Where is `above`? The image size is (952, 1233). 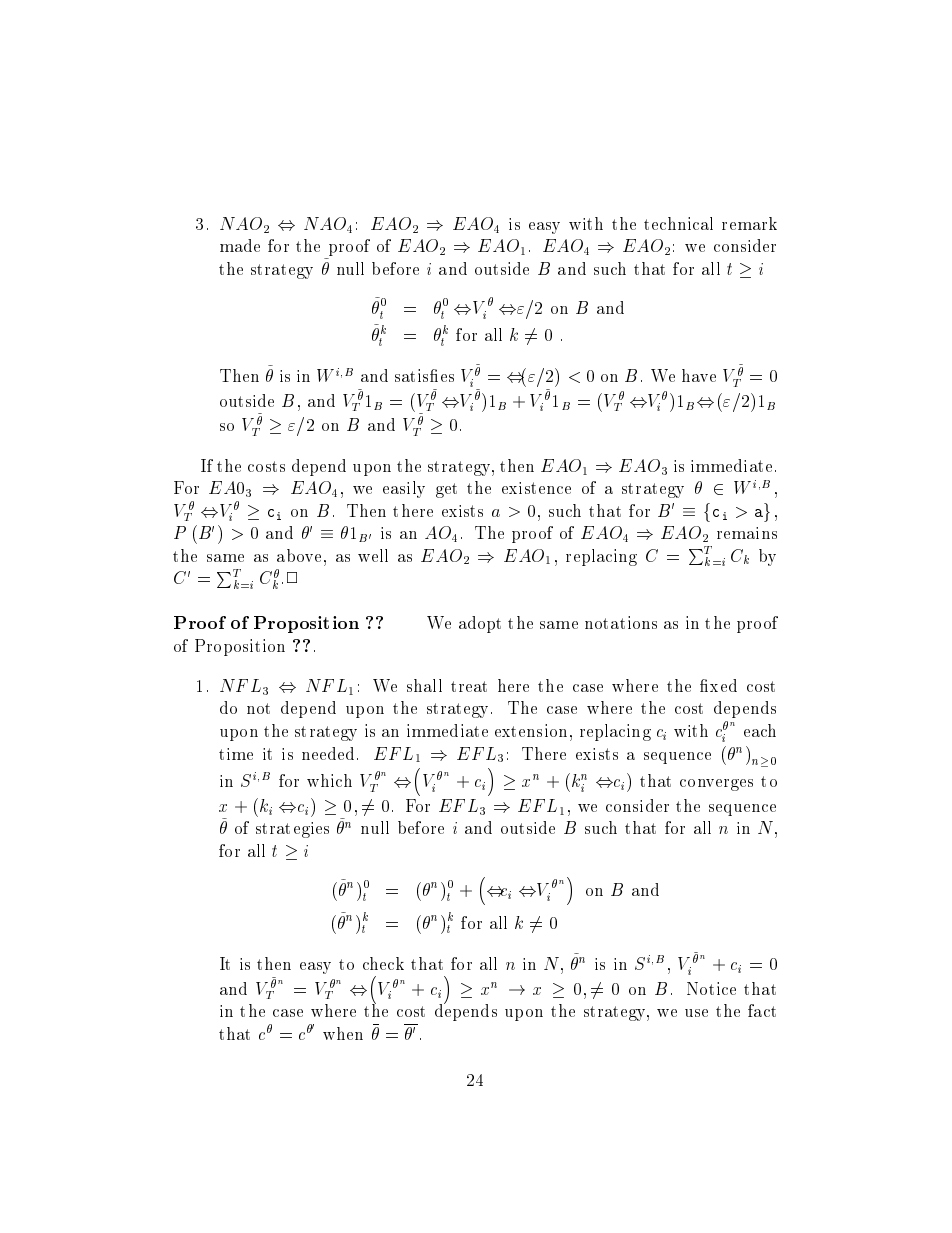 above is located at coordinates (299, 555).
